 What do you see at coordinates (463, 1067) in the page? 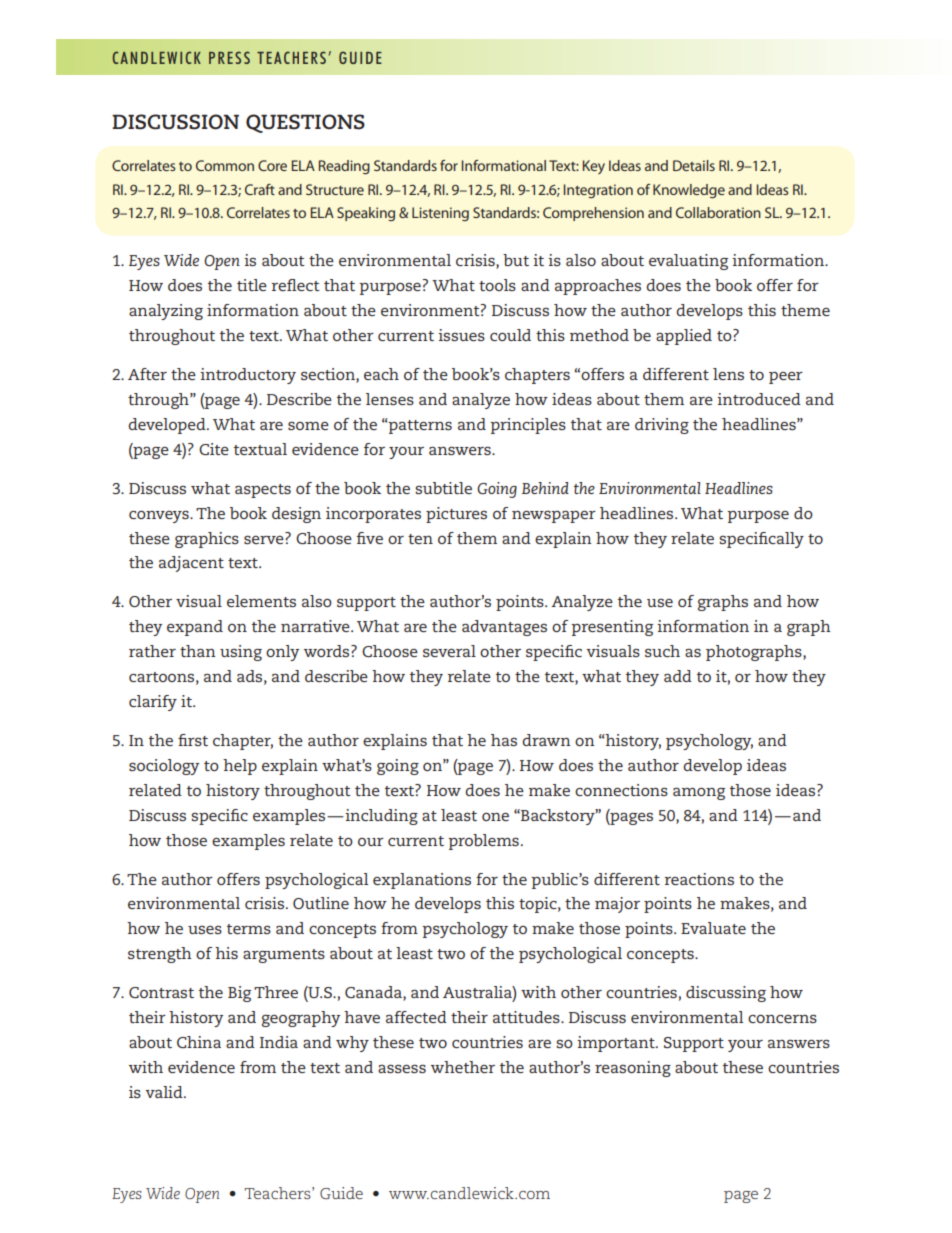
I see `whether` at bounding box center [463, 1067].
